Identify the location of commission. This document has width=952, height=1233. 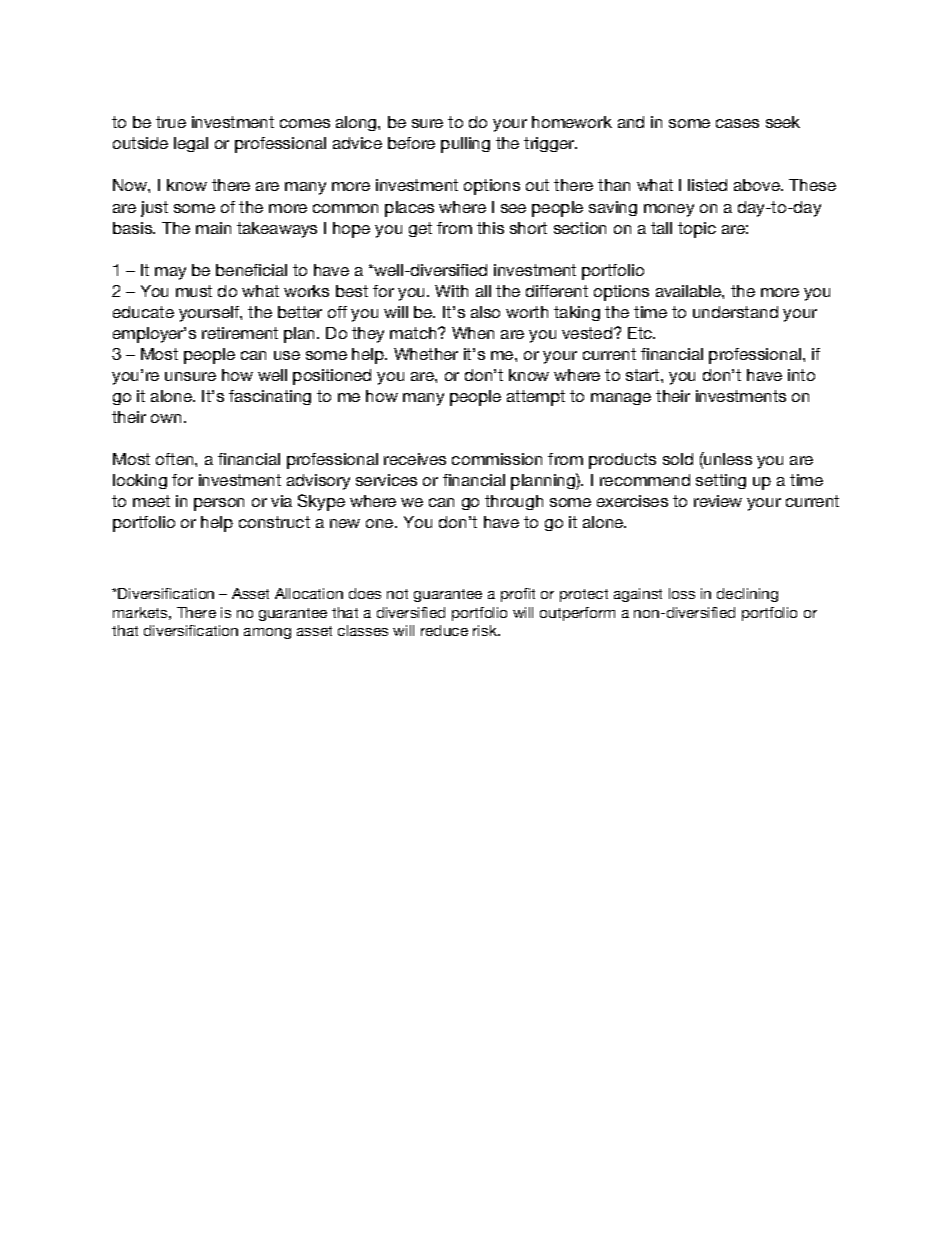
(497, 459).
